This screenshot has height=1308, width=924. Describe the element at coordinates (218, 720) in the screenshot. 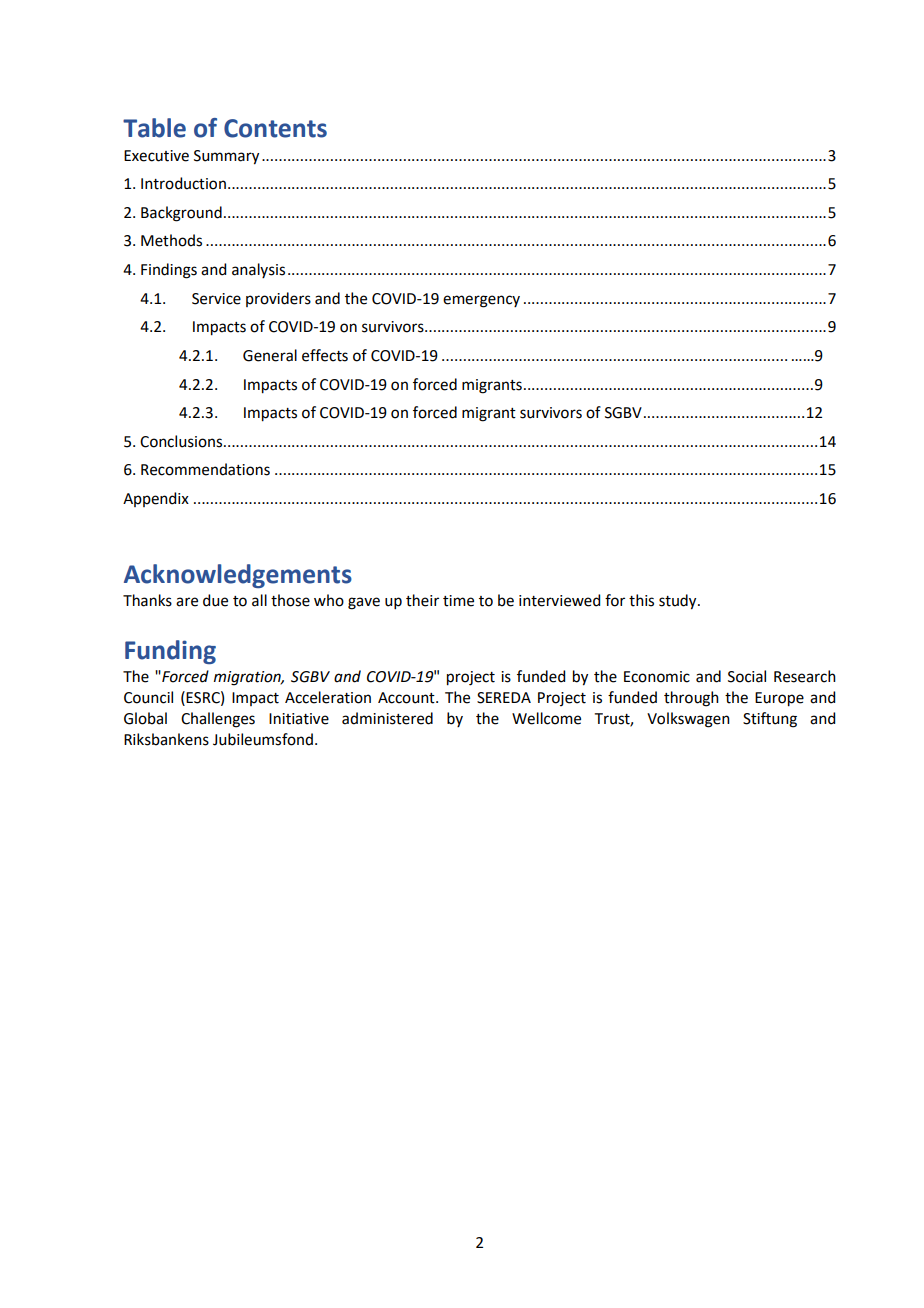

I see `Challenges` at that location.
